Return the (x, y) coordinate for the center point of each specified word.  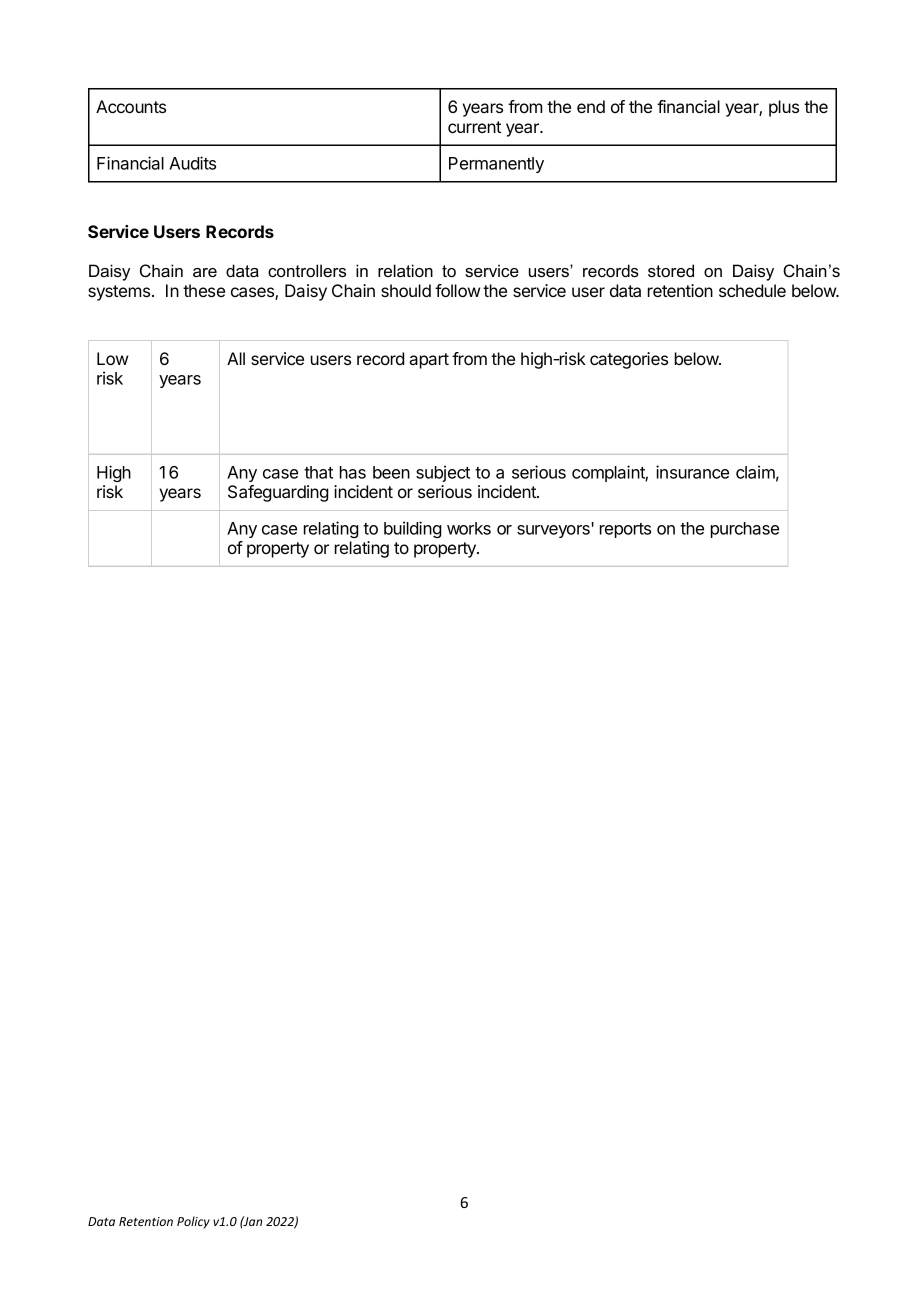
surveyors (553, 531)
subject (443, 473)
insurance (692, 472)
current (474, 127)
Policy (193, 1222)
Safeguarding (278, 493)
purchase (745, 530)
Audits (192, 163)
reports (625, 530)
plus (784, 108)
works (469, 528)
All (236, 358)
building (412, 529)
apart (429, 361)
